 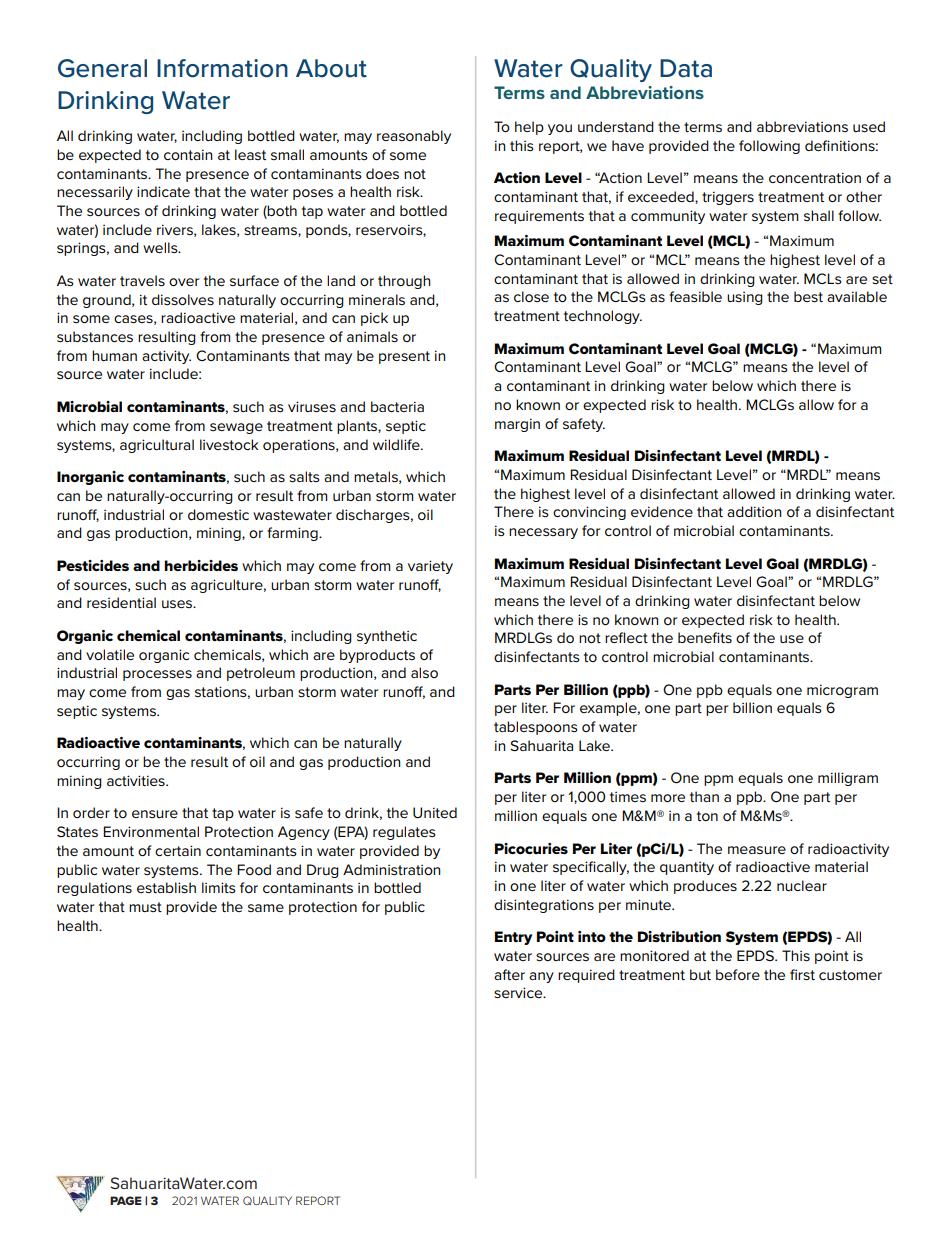 What do you see at coordinates (529, 128) in the screenshot?
I see `help` at bounding box center [529, 128].
